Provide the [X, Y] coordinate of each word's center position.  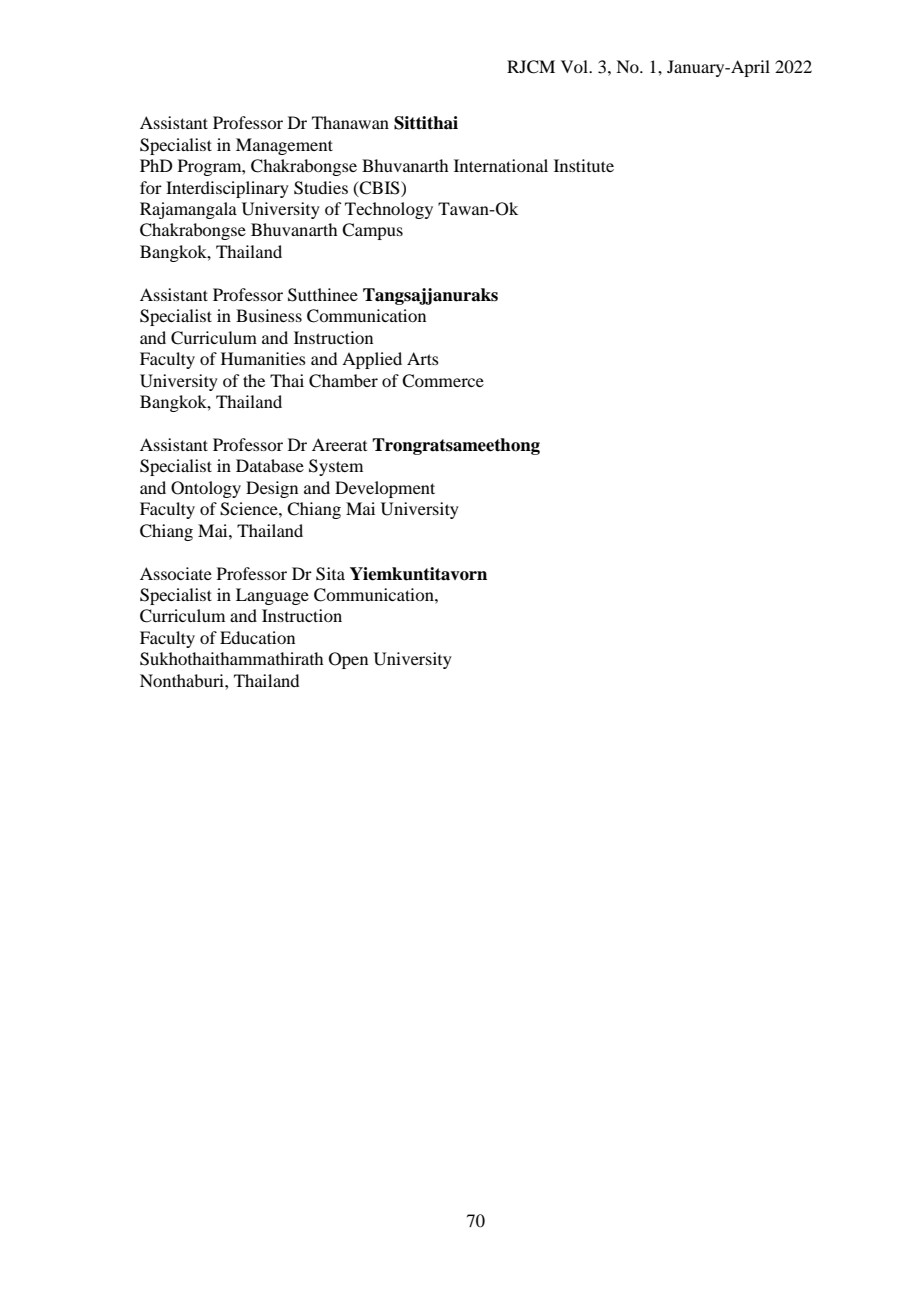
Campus [372, 231]
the [254, 380]
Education [257, 637]
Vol [576, 66]
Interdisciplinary [227, 189]
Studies [321, 188]
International [501, 165]
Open [348, 660]
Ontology [206, 489]
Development [385, 489]
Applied [372, 360]
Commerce [443, 381]
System [336, 467]
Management [284, 146]
